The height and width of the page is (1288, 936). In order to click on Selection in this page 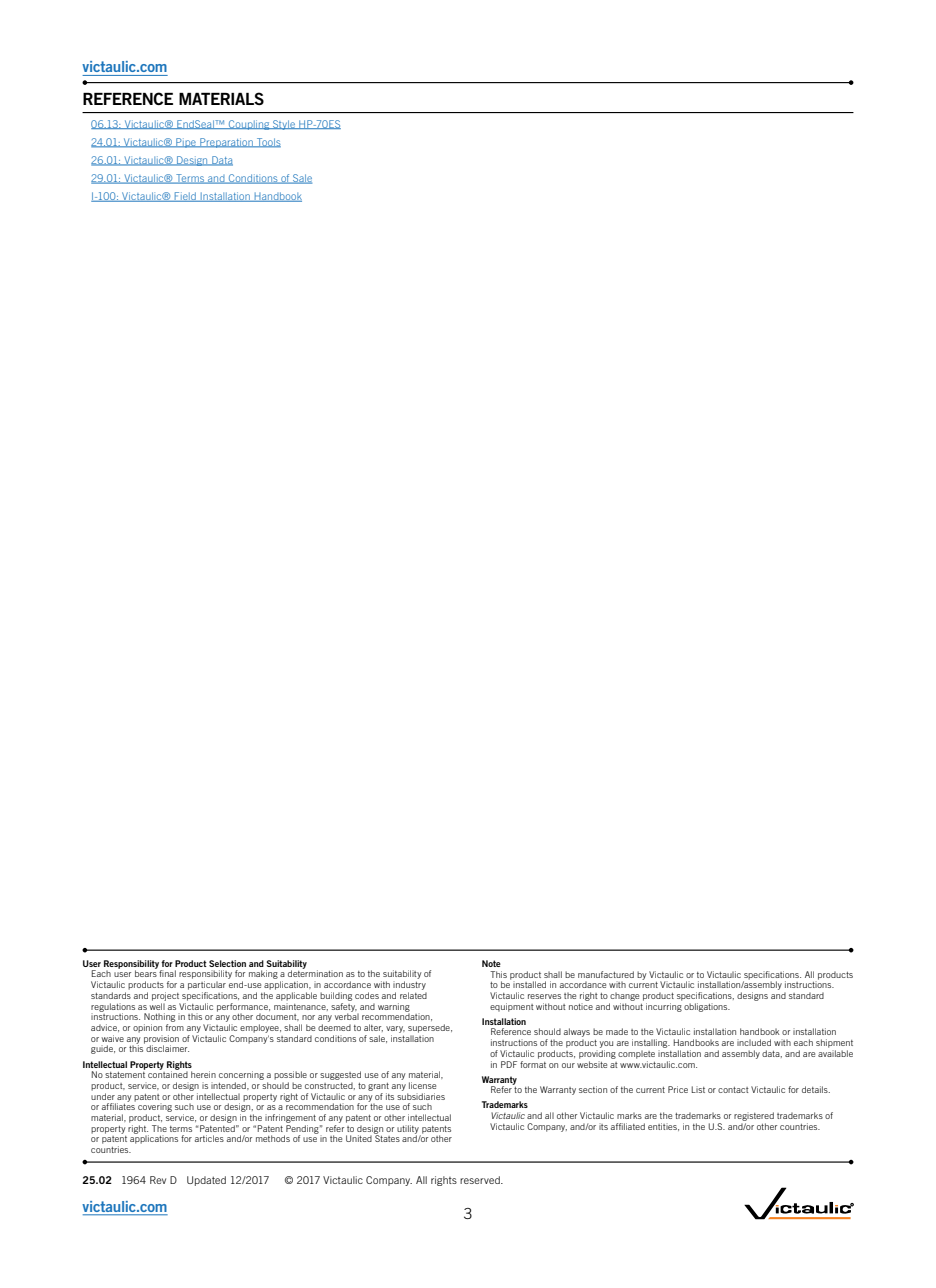, I will do `click(227, 963)`.
